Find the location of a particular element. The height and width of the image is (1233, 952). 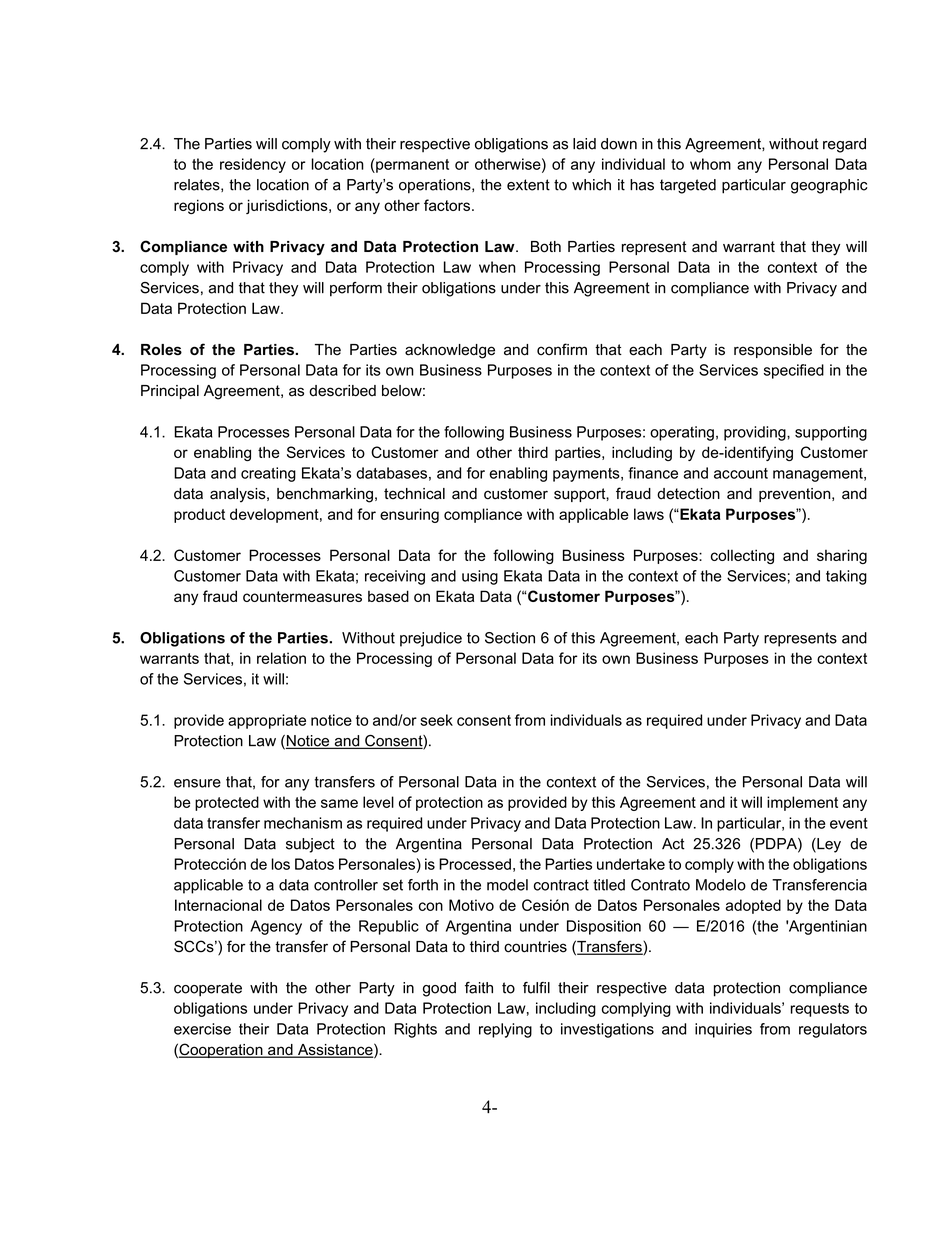

appropriate is located at coordinates (267, 721).
